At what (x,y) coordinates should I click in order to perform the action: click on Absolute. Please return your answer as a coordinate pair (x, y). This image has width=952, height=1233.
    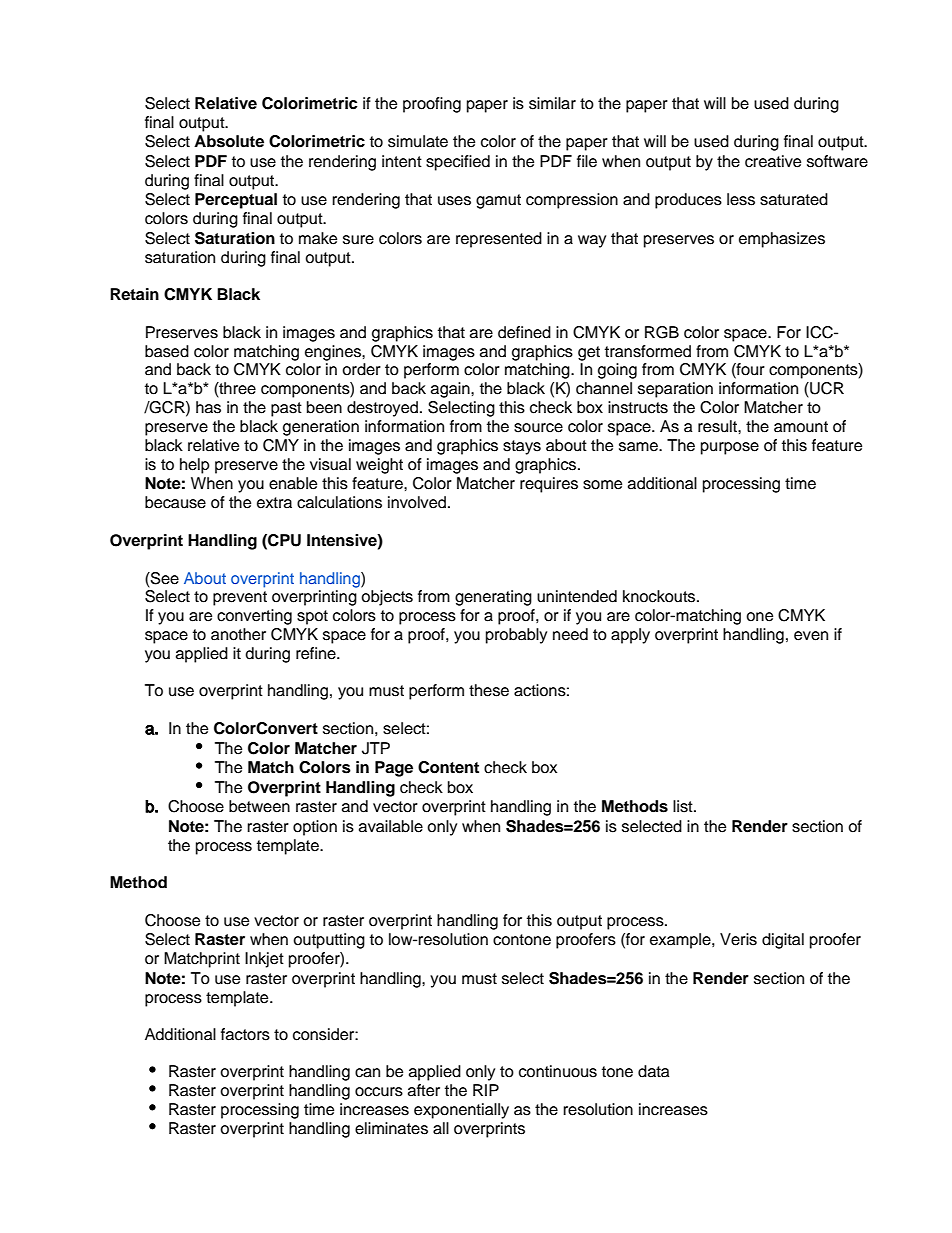
    Looking at the image, I should click on (229, 141).
